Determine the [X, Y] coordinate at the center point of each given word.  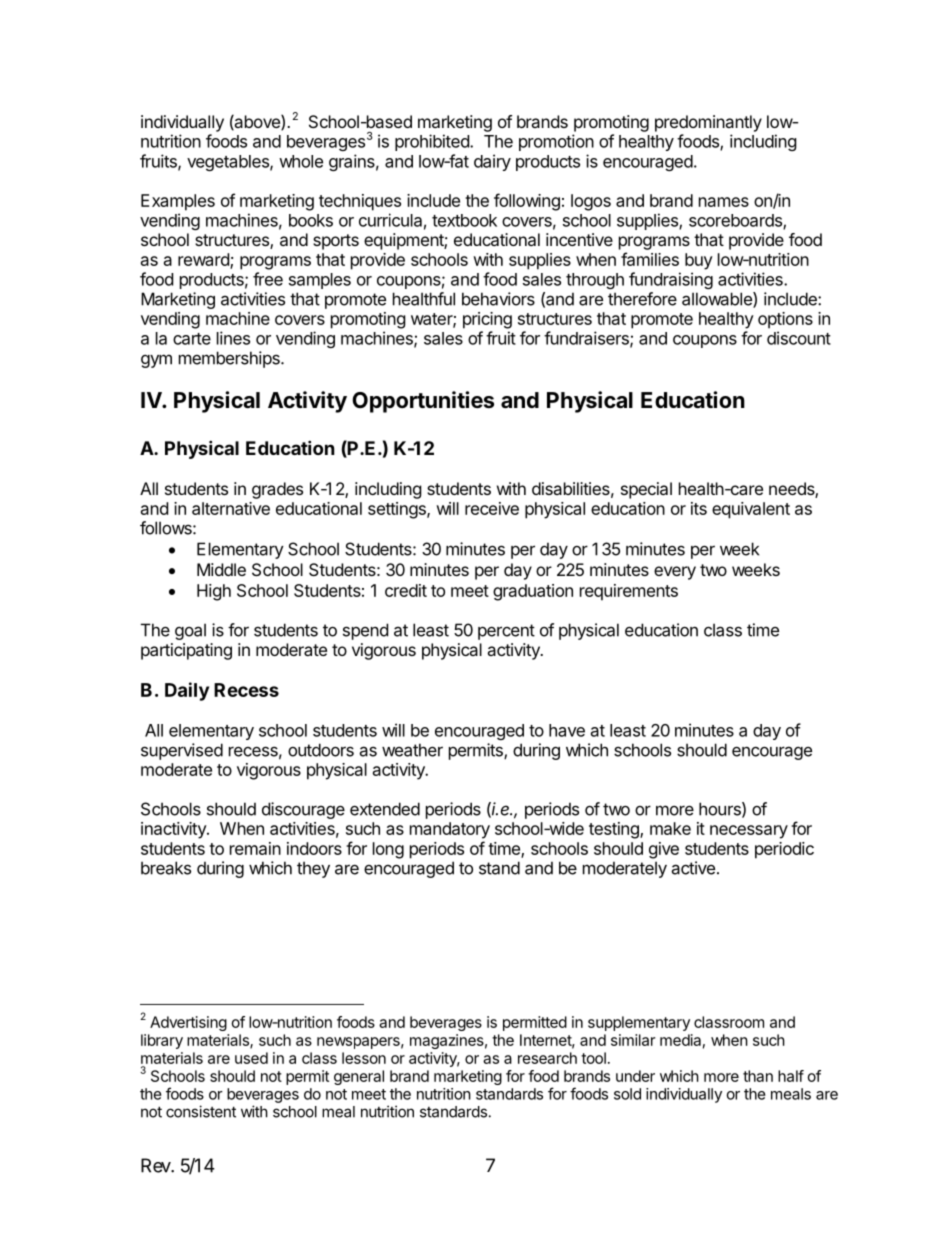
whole [301, 161]
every [675, 573]
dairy [492, 162]
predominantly [708, 123]
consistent [201, 1111]
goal [190, 631]
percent [506, 632]
